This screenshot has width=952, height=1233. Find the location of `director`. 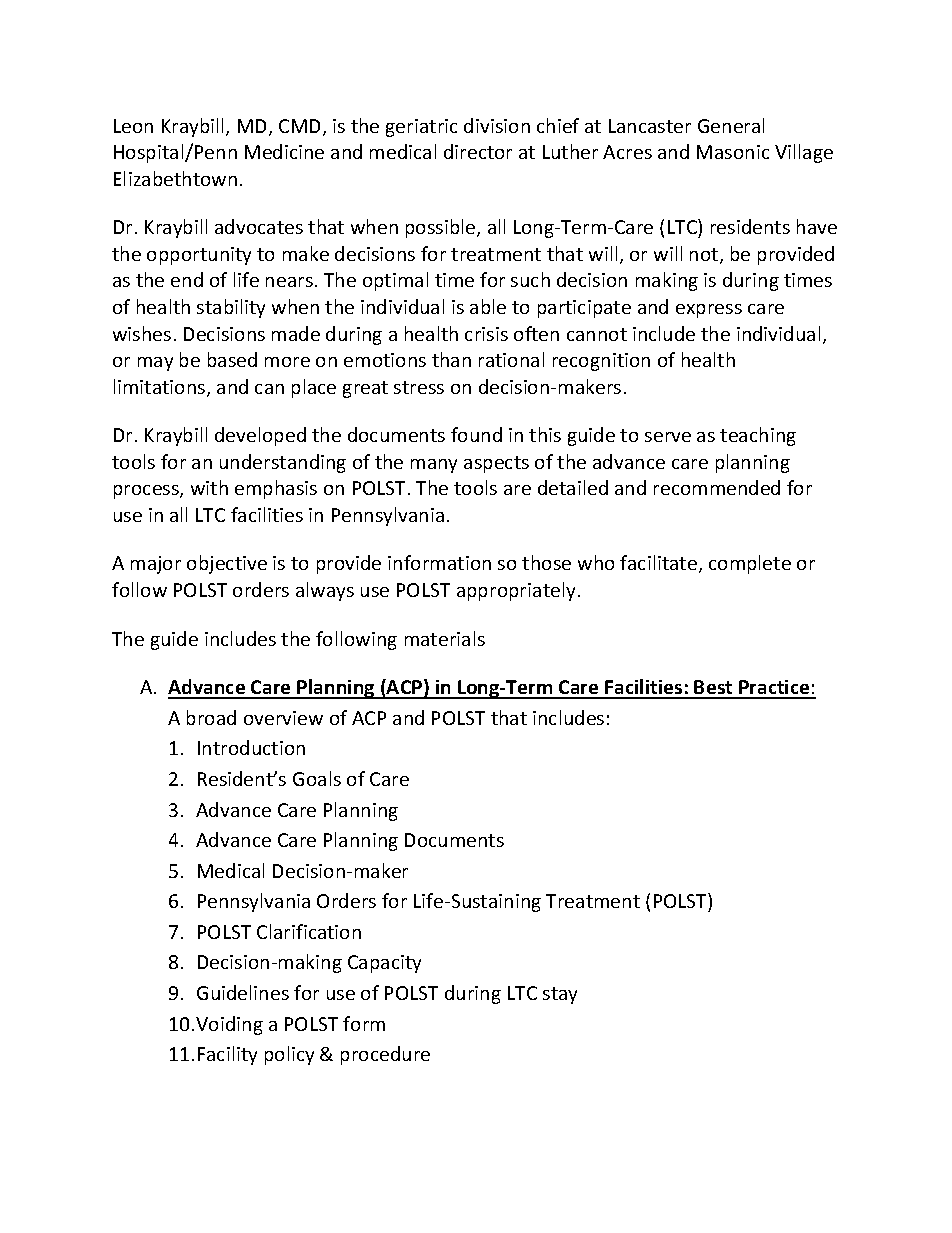

director is located at coordinates (478, 151).
